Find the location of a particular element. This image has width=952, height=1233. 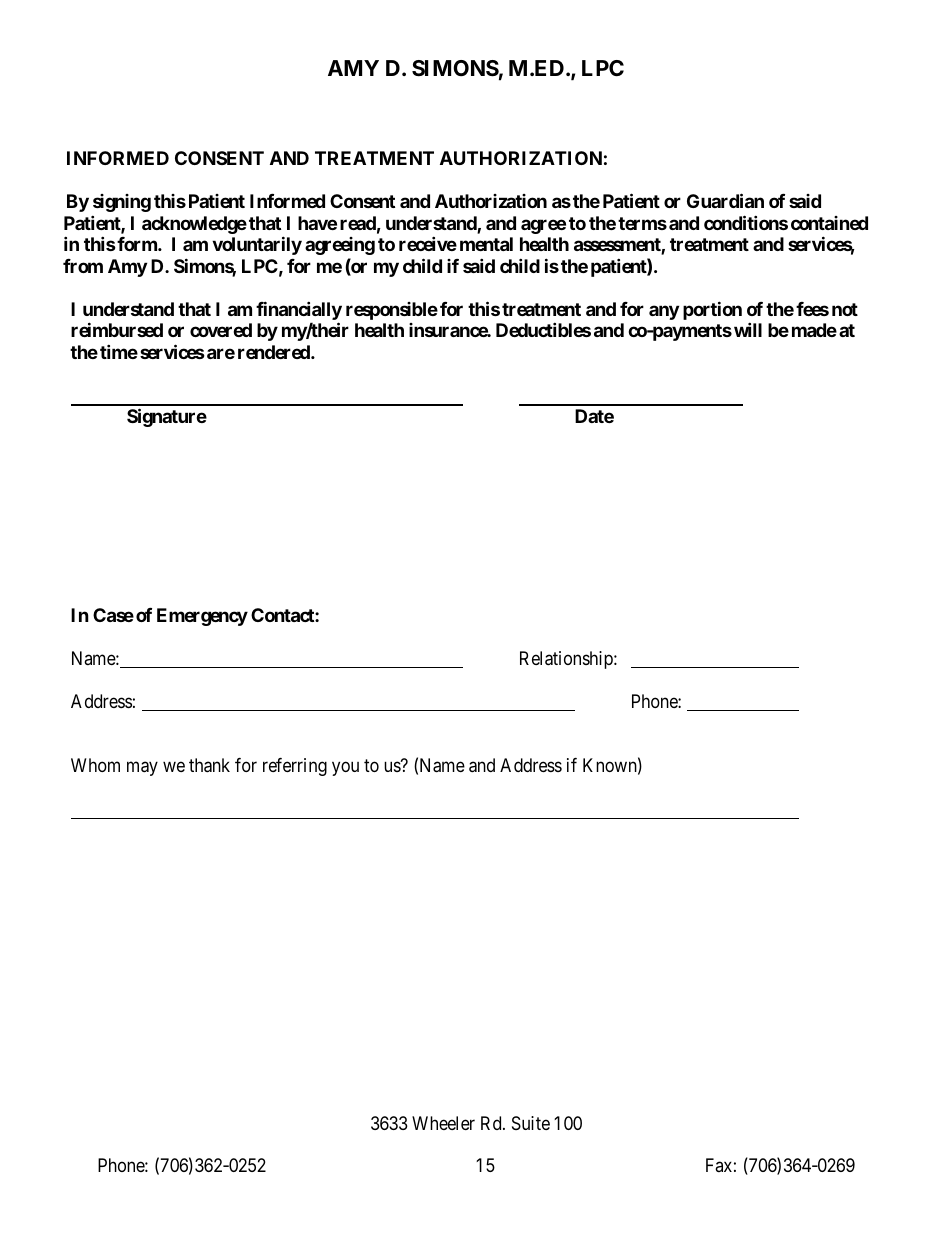

Signature is located at coordinates (167, 417).
